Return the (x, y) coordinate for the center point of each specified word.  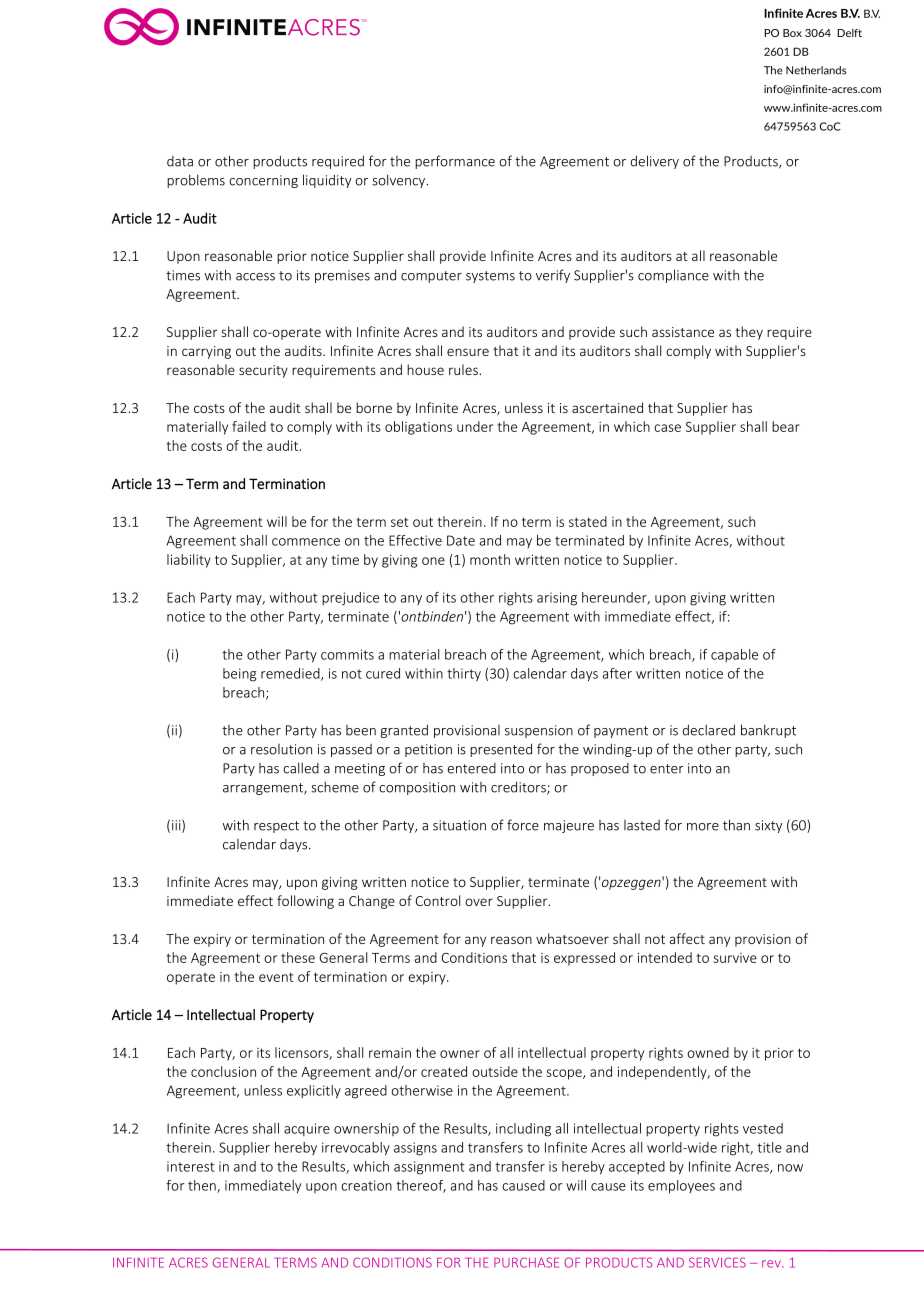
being (239, 675)
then (203, 1186)
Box (792, 33)
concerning (263, 181)
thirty (464, 674)
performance (455, 162)
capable (734, 655)
